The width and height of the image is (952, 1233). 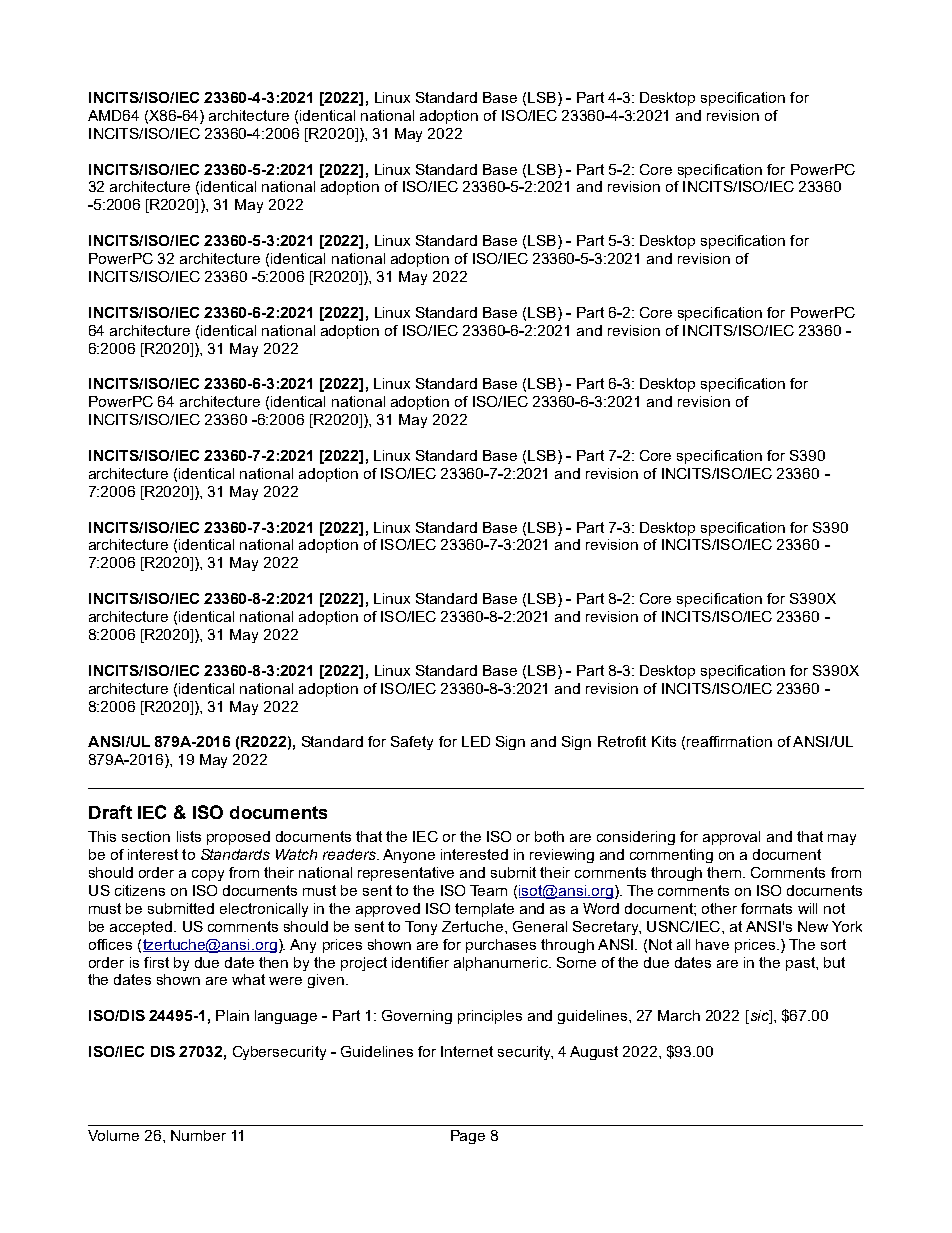 I want to click on them, so click(x=725, y=872).
